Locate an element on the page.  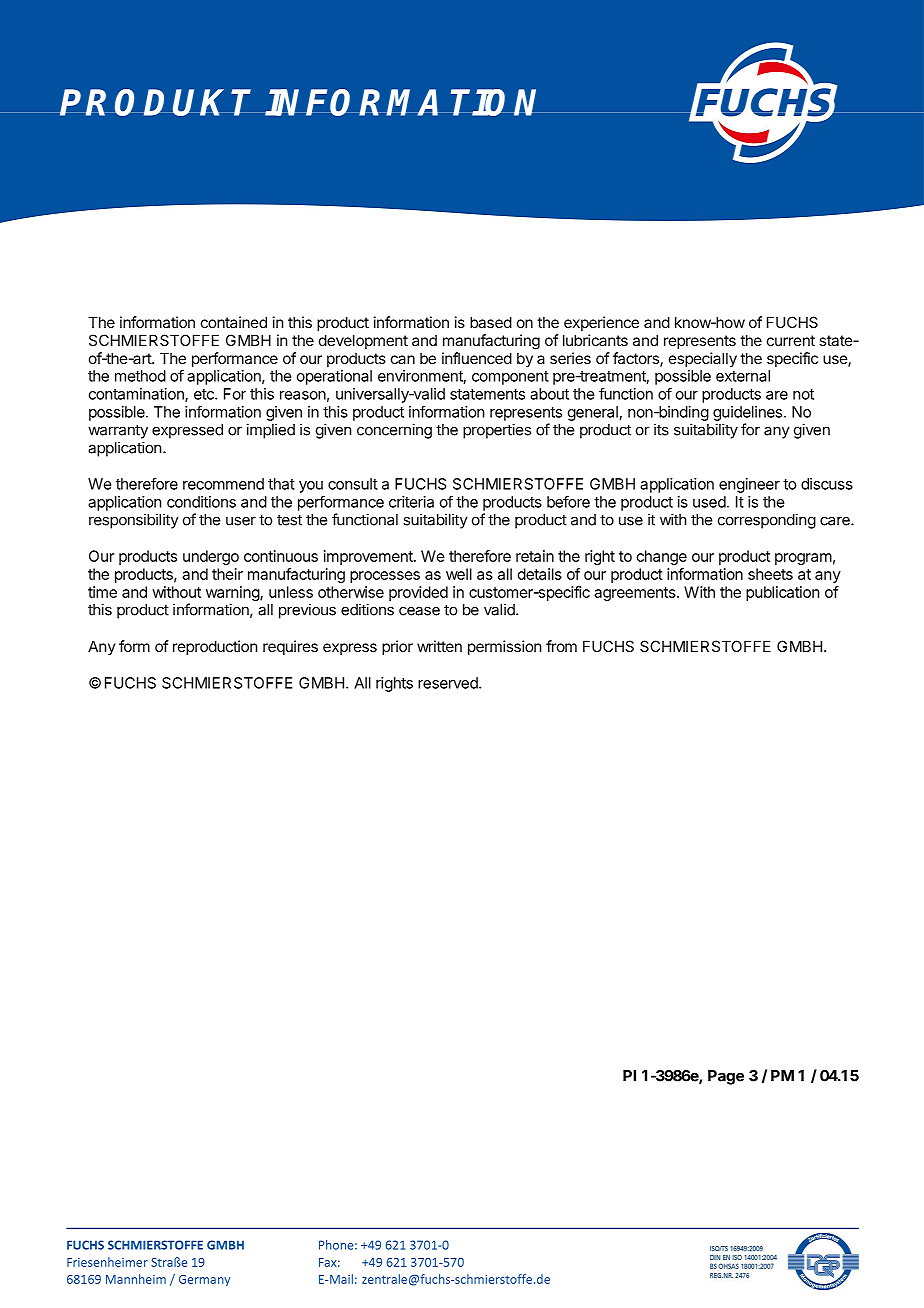
Page is located at coordinates (726, 1077).
